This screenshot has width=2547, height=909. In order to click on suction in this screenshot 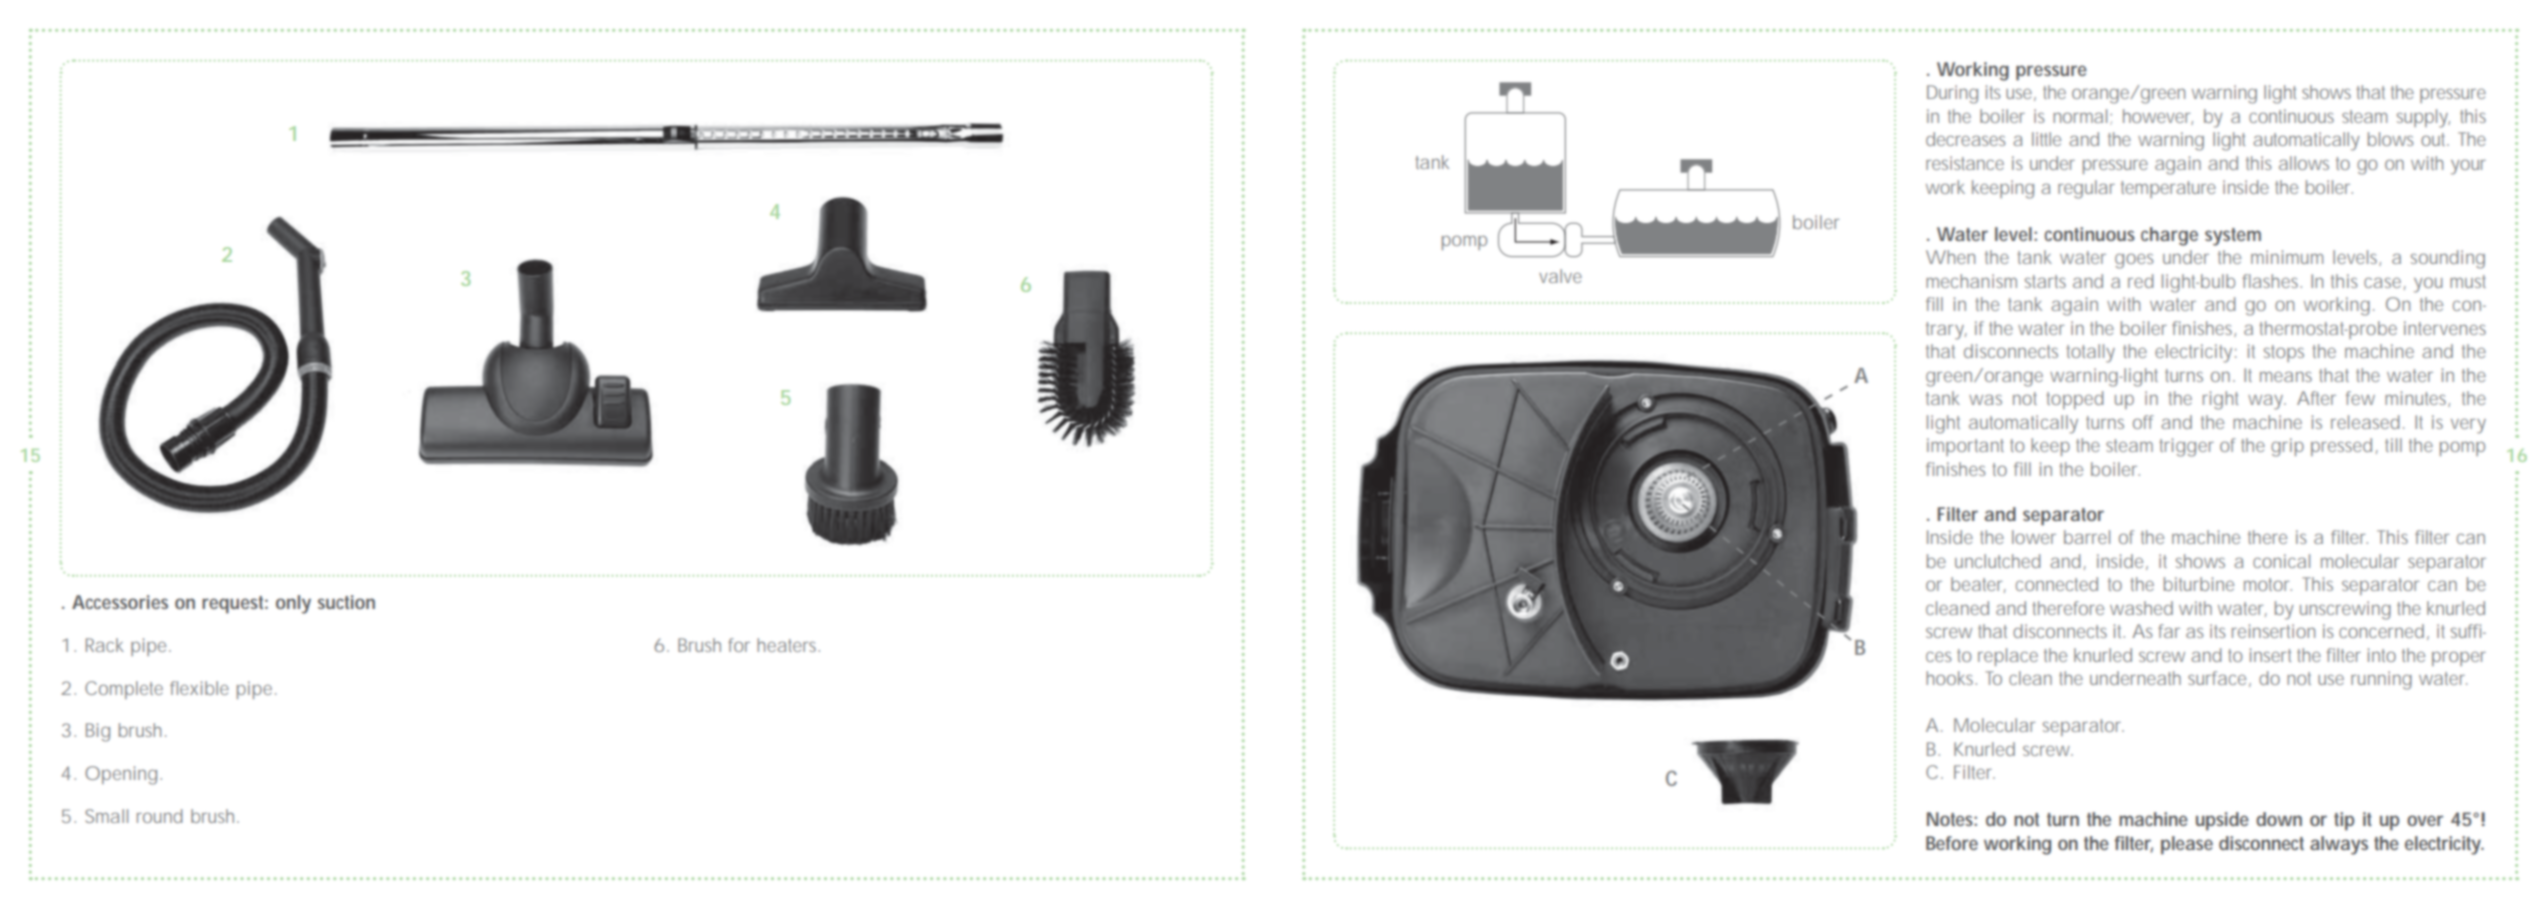, I will do `click(346, 602)`.
